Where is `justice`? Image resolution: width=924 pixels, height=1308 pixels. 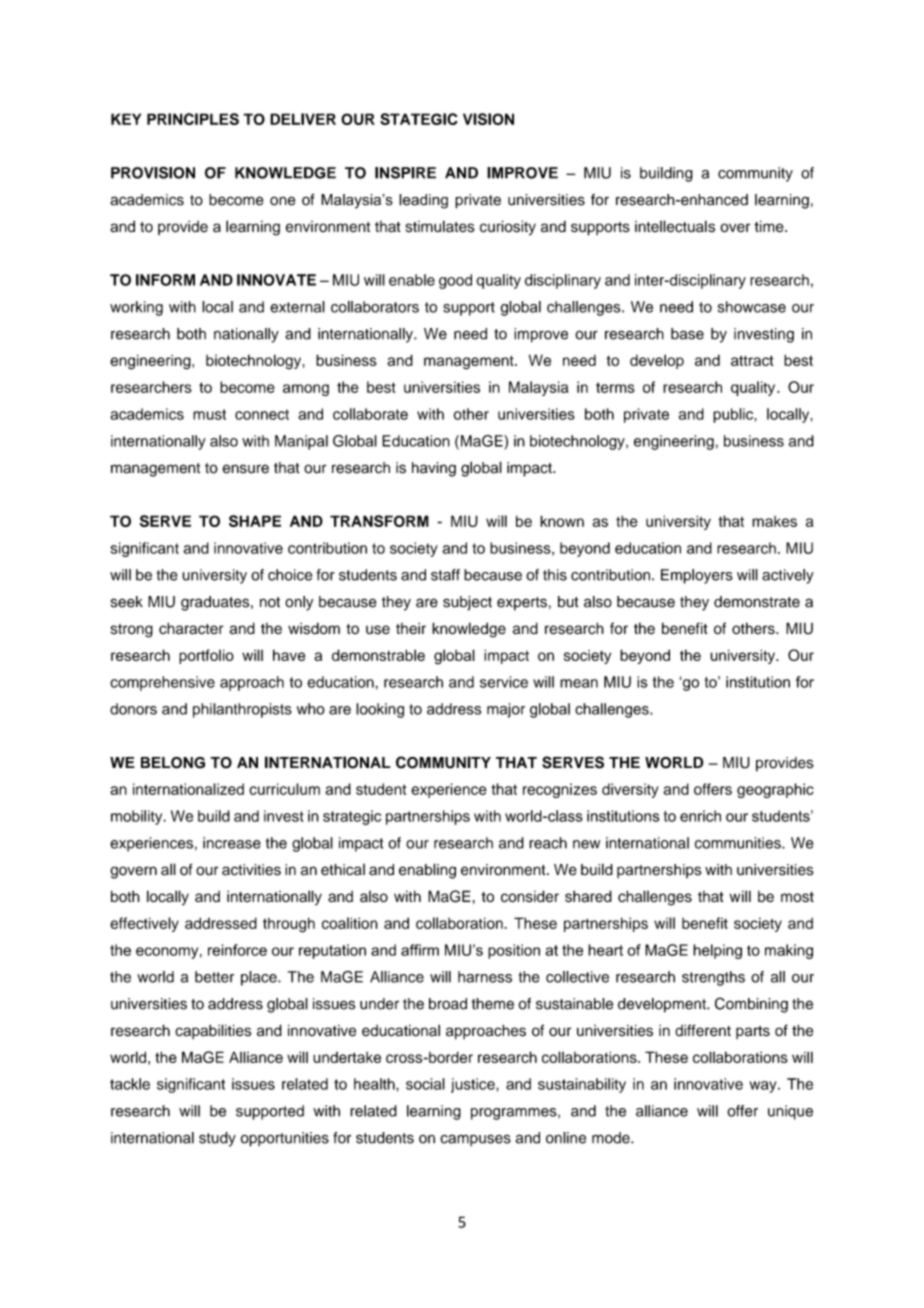
justice is located at coordinates (474, 1085).
